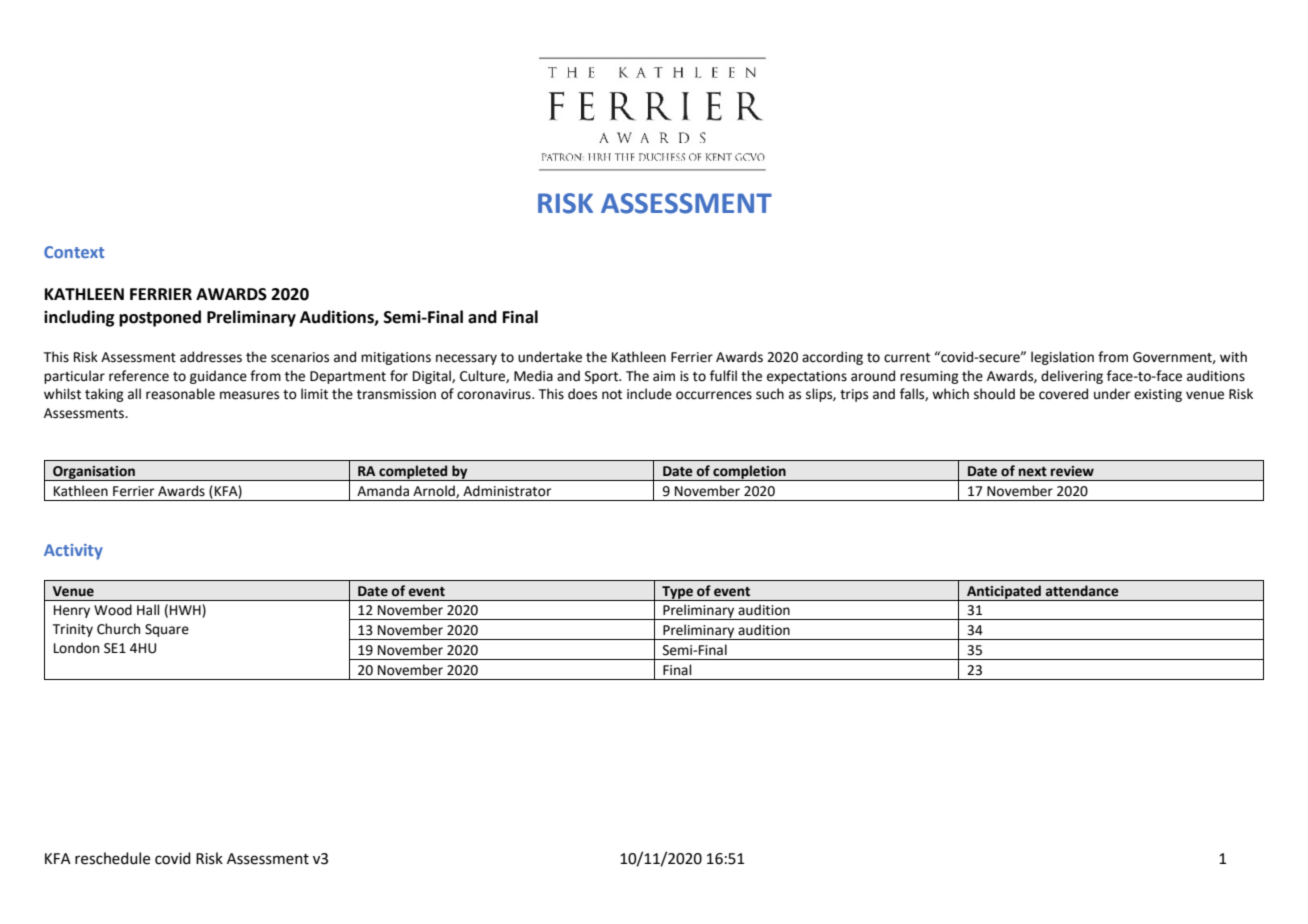 This page has height=924, width=1308. What do you see at coordinates (94, 473) in the page?
I see `Organisation` at bounding box center [94, 473].
